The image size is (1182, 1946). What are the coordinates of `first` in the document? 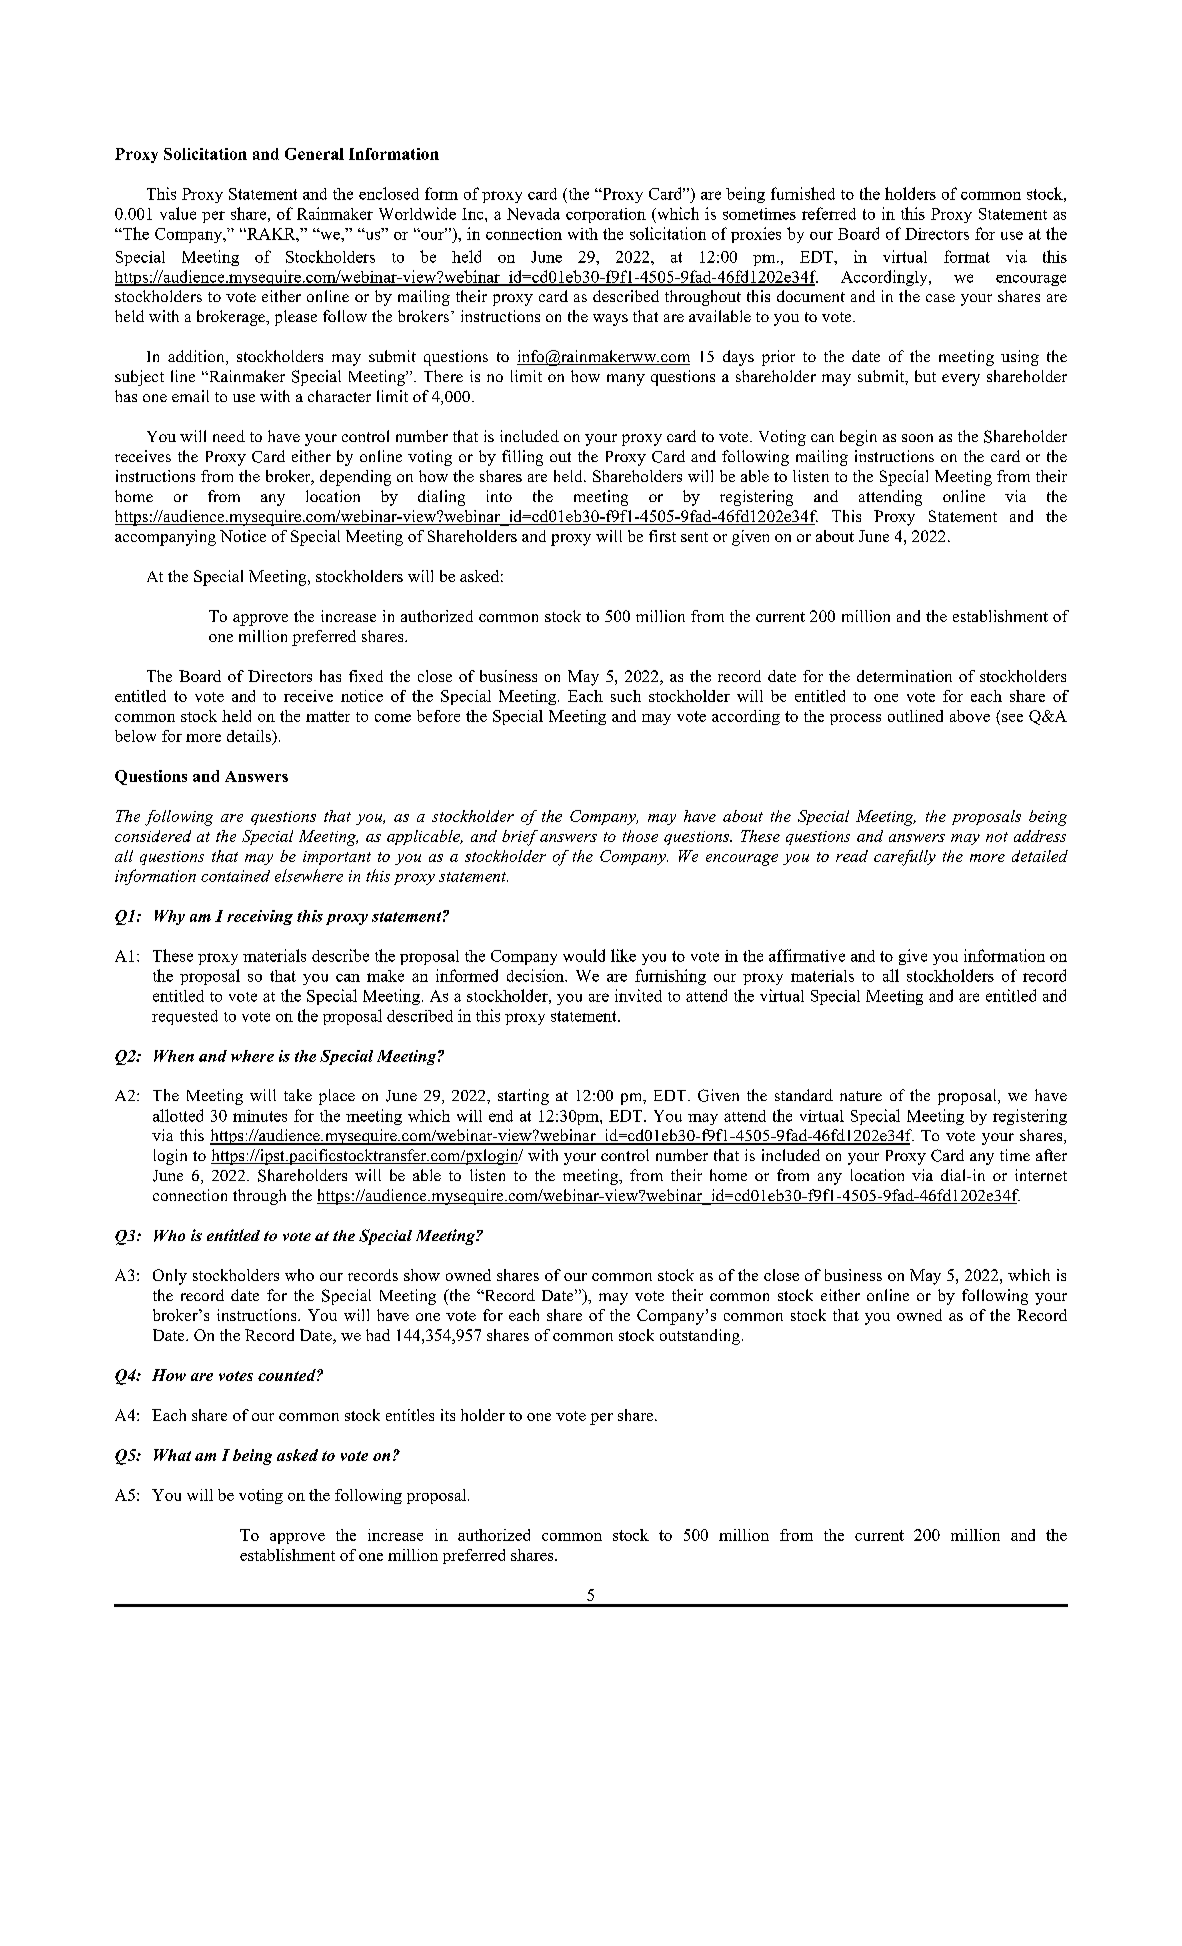 It's located at (662, 536).
